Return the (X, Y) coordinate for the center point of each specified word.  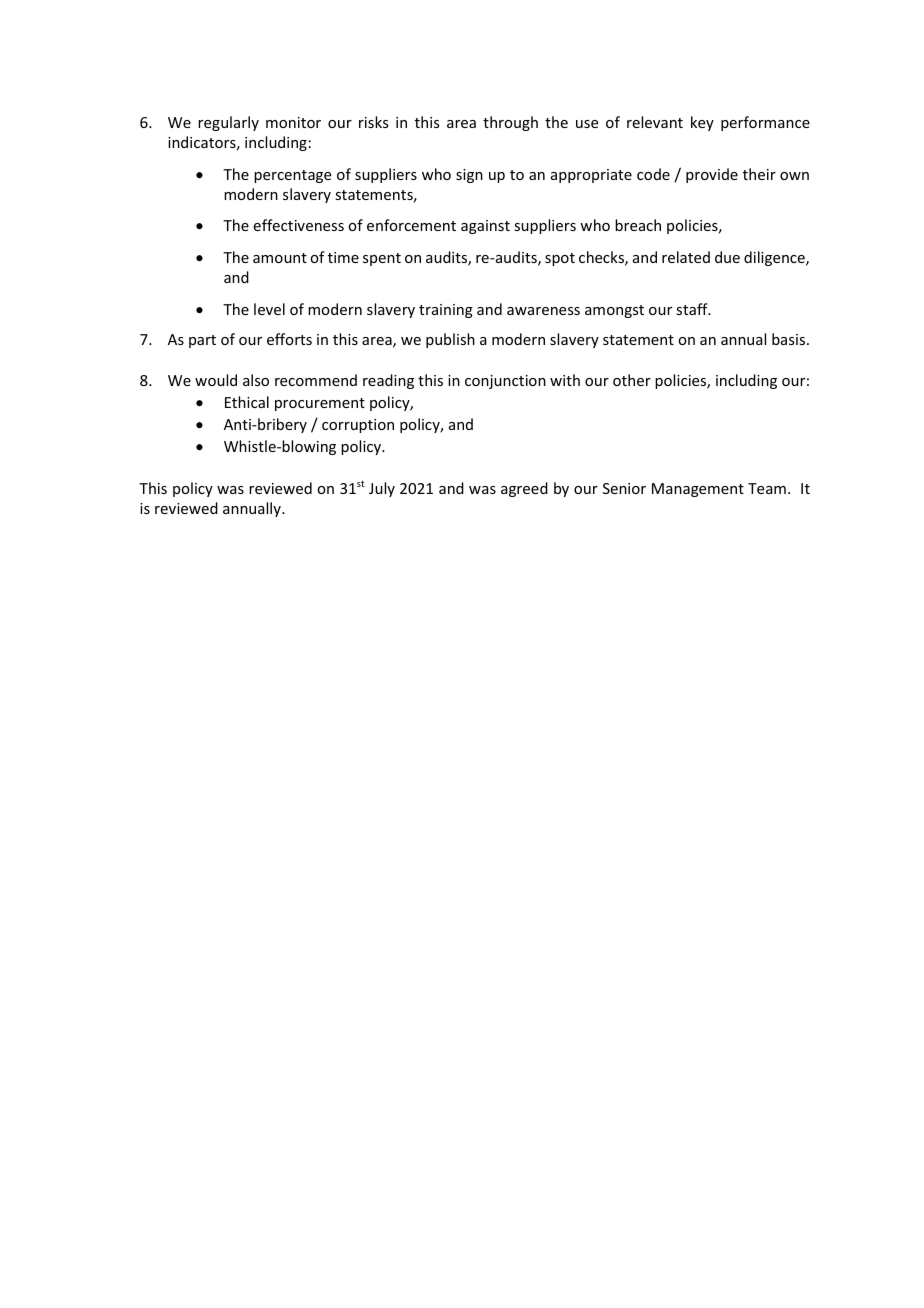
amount (280, 258)
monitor (293, 122)
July (382, 489)
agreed (524, 489)
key (702, 123)
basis (790, 339)
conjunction (505, 382)
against (485, 227)
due (727, 257)
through (510, 123)
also (256, 380)
